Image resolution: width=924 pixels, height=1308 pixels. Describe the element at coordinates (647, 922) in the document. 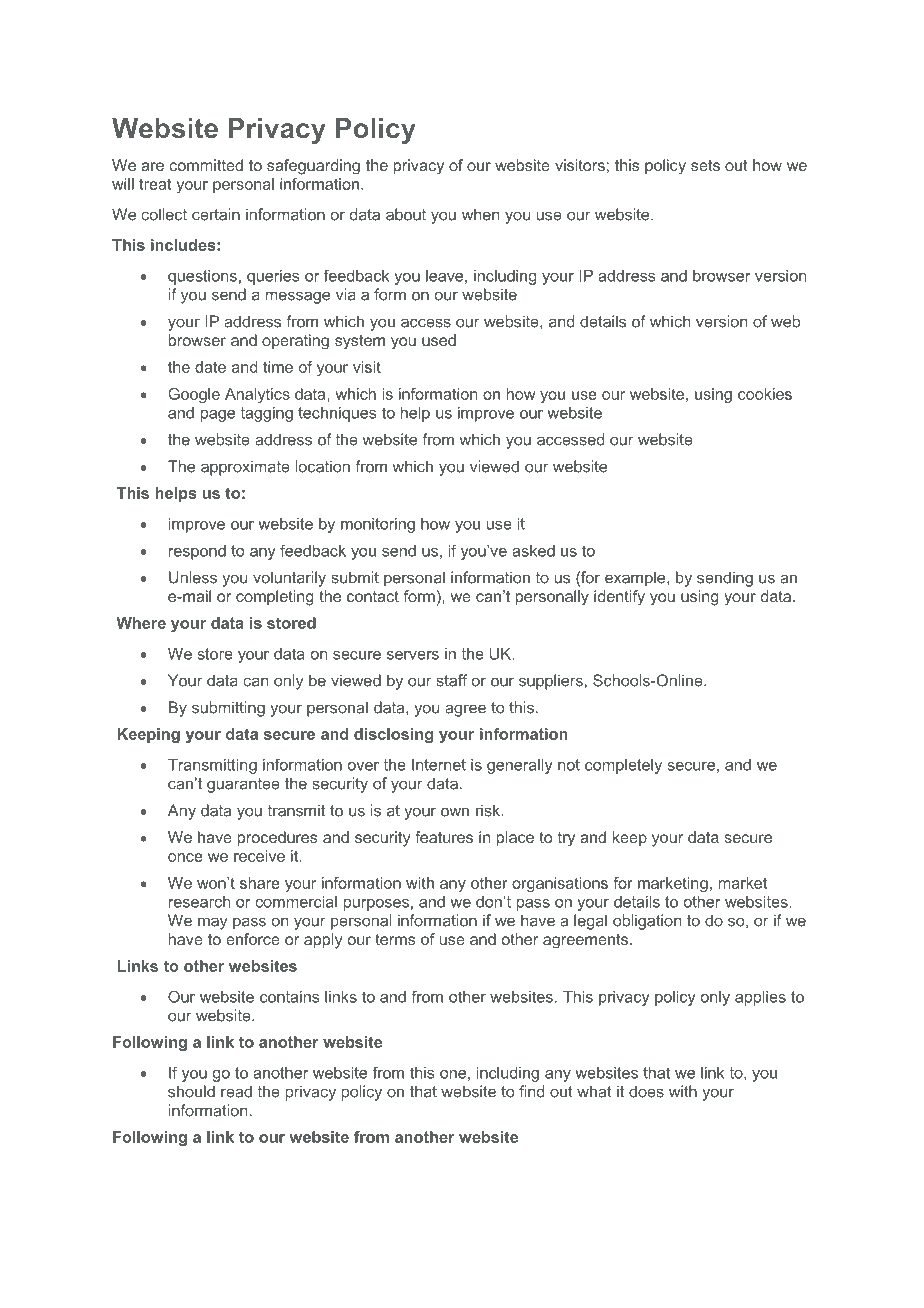

I see `obligation` at that location.
